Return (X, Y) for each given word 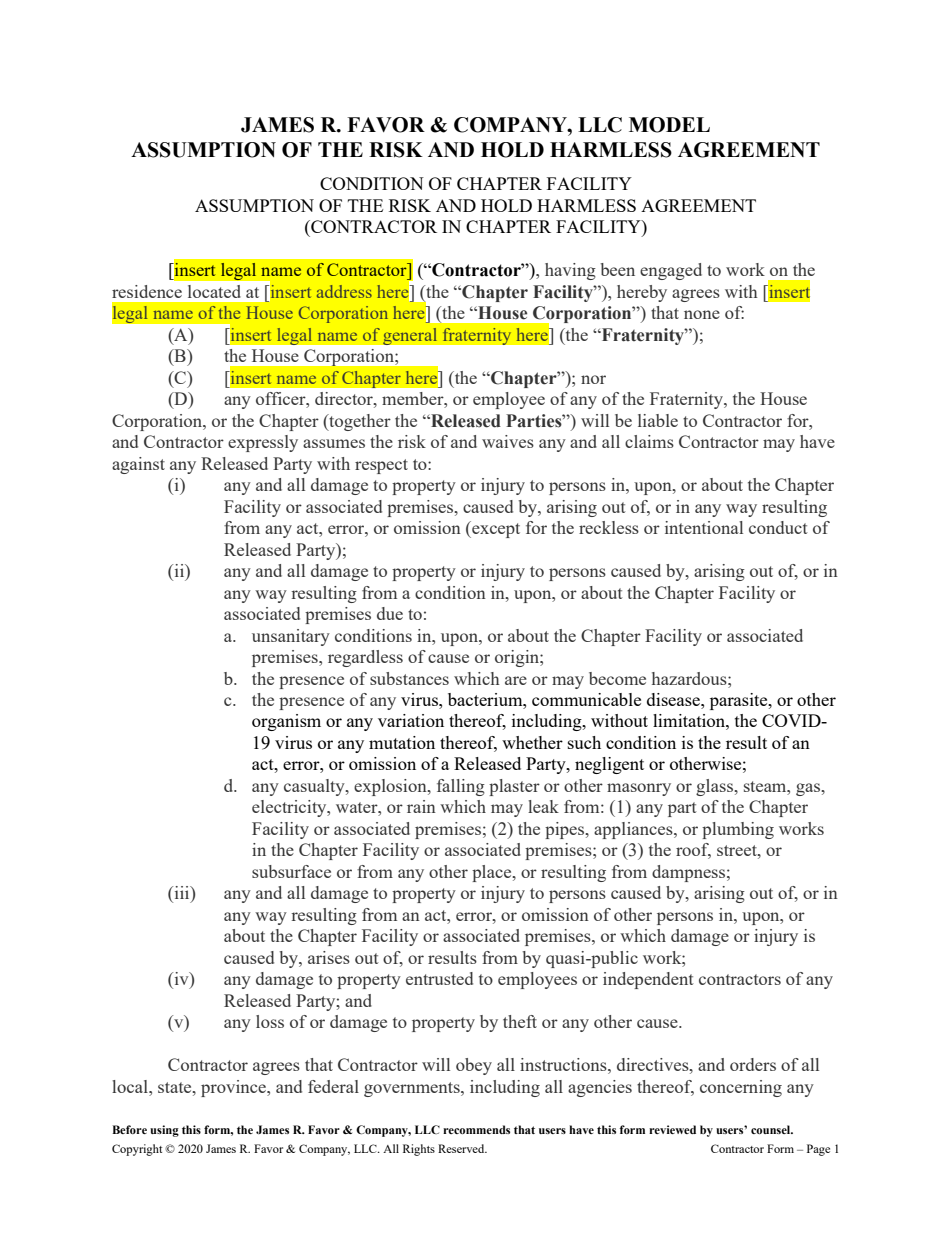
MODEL (669, 125)
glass (715, 787)
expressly (263, 443)
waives (508, 441)
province (234, 1088)
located (214, 291)
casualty (315, 787)
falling (461, 787)
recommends (476, 1129)
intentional (704, 527)
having (570, 271)
